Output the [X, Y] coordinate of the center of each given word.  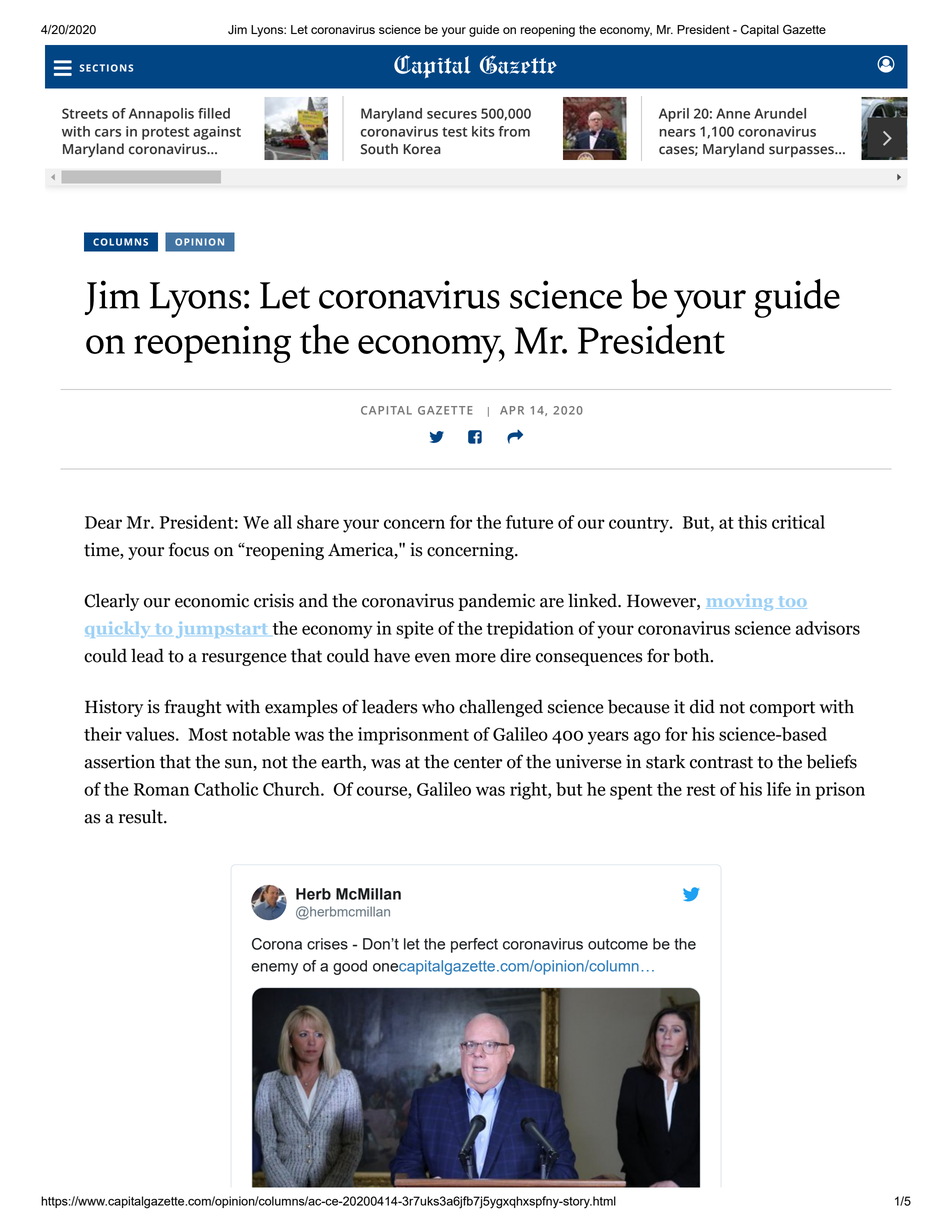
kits [483, 131]
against [217, 133]
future [529, 522]
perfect [474, 945]
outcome [618, 944]
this [752, 522]
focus [188, 549]
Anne [733, 113]
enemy [274, 969]
